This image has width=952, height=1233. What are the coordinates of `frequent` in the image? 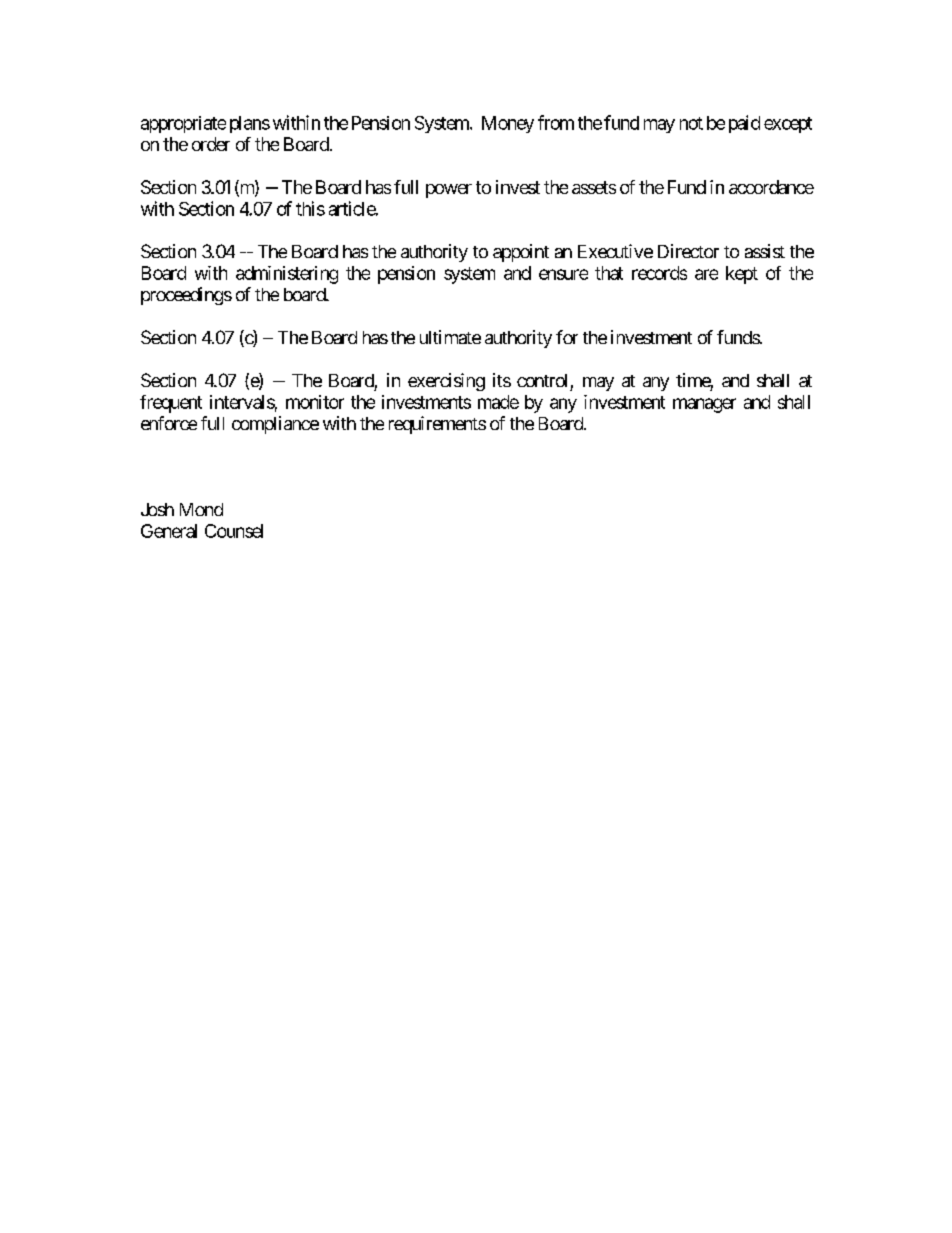 It's located at (171, 404).
